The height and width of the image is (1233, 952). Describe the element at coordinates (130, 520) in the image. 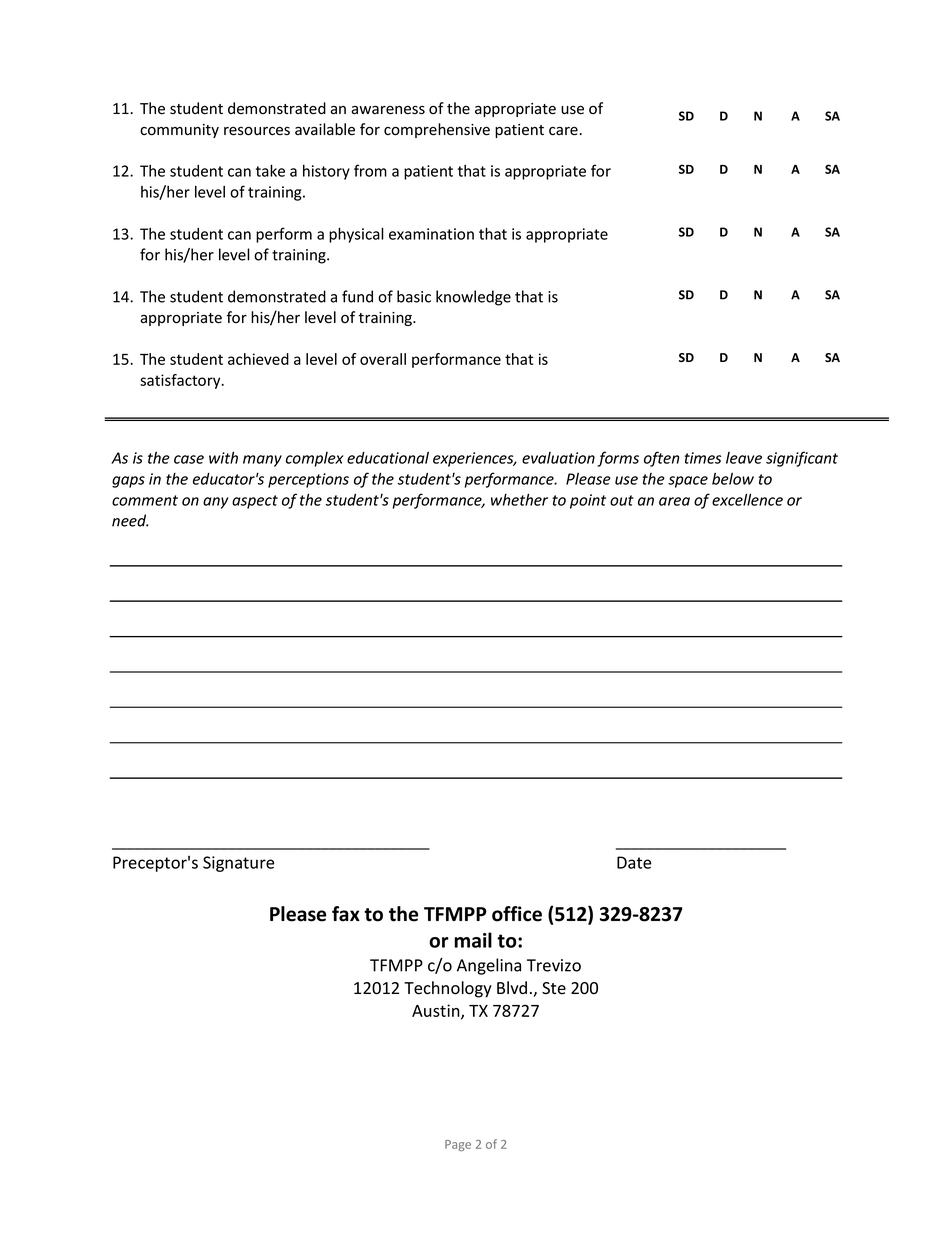

I see `need` at that location.
